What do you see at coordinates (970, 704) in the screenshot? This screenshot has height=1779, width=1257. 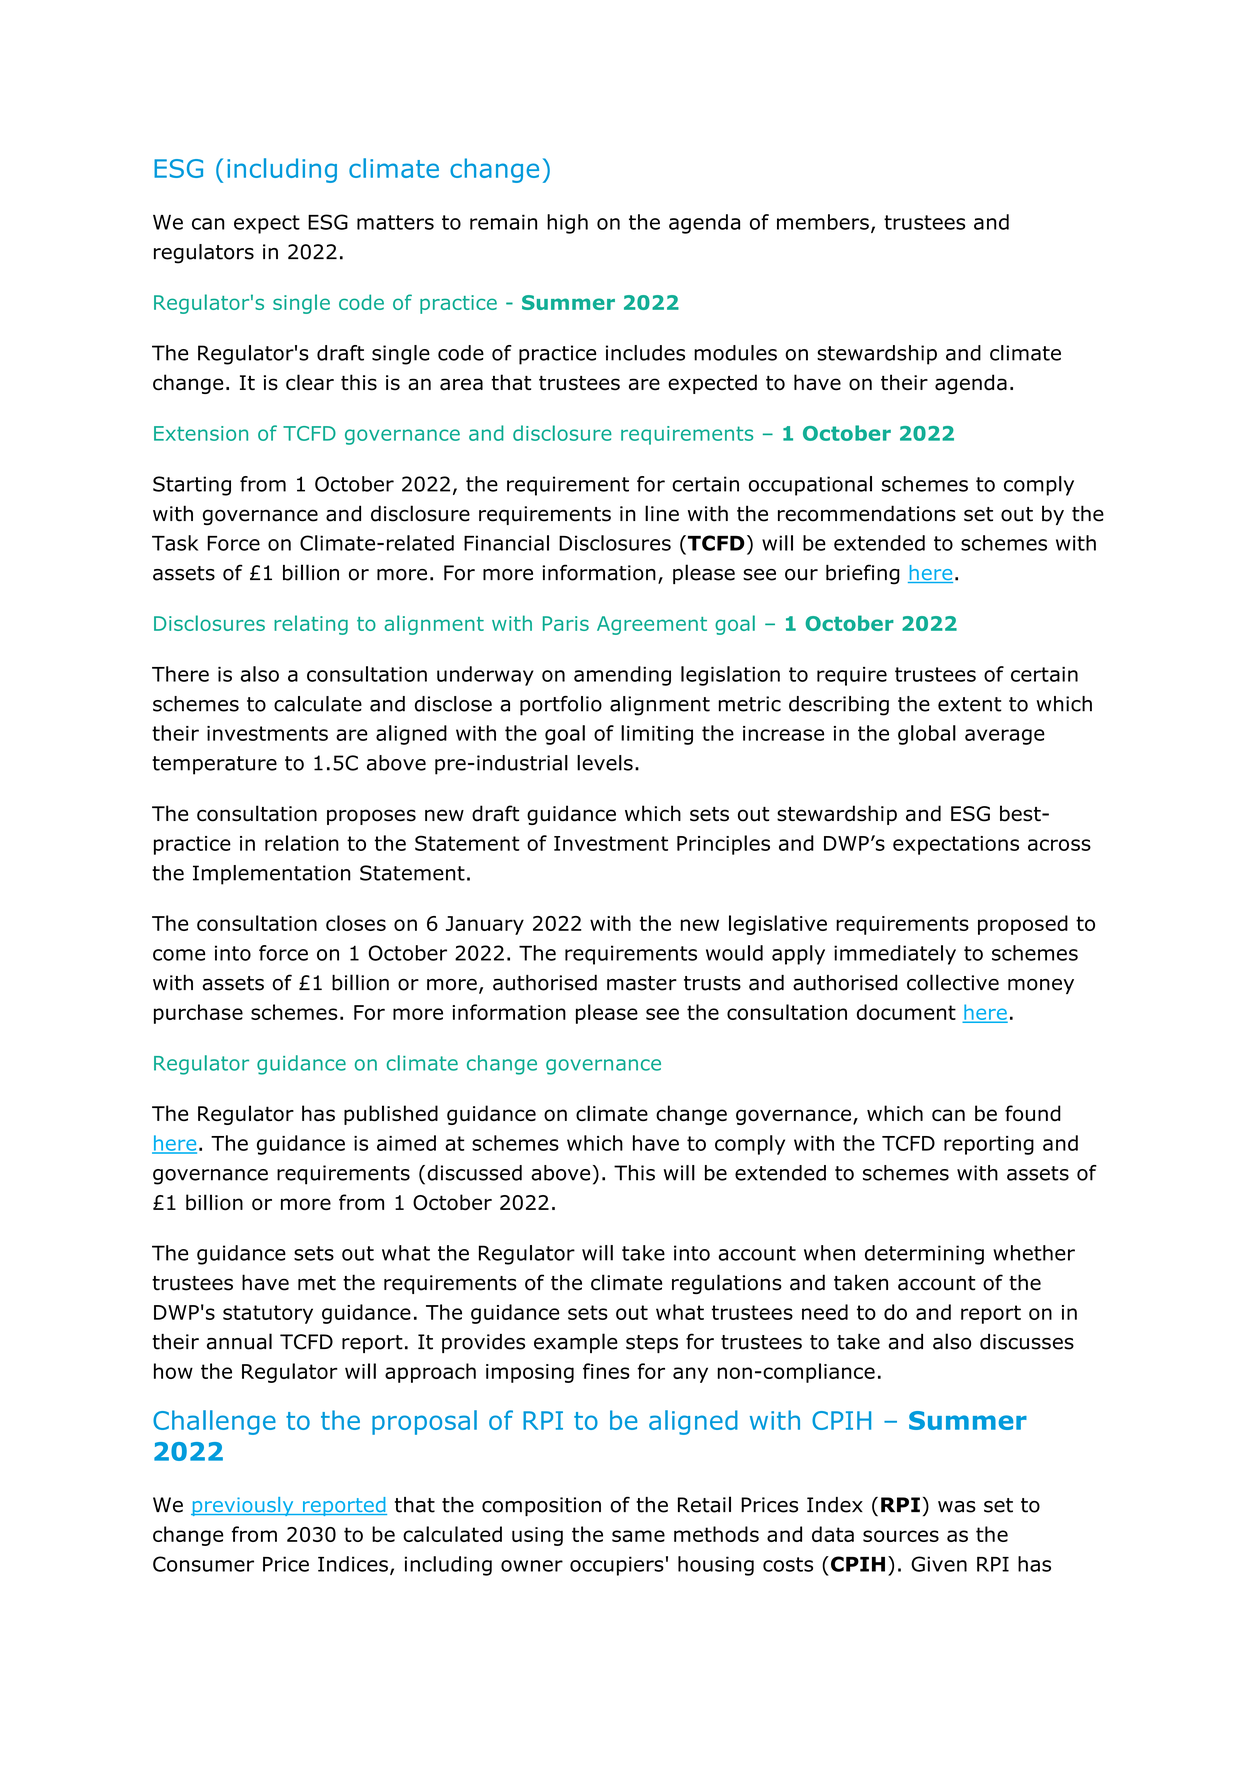 I see `extent` at bounding box center [970, 704].
